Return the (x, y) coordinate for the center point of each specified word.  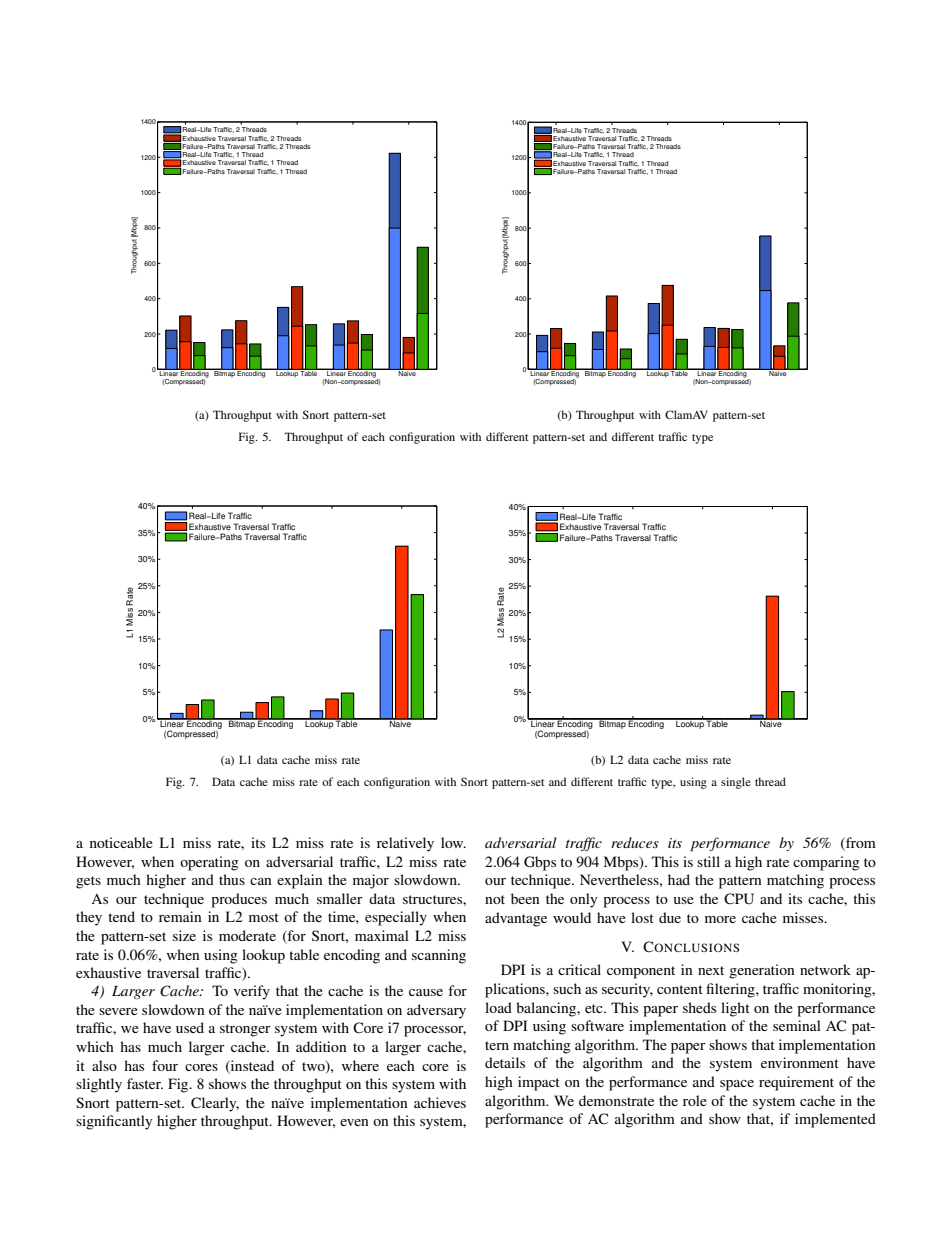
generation (762, 971)
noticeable (121, 842)
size (184, 935)
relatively (405, 844)
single (736, 783)
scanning (439, 956)
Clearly (215, 1104)
